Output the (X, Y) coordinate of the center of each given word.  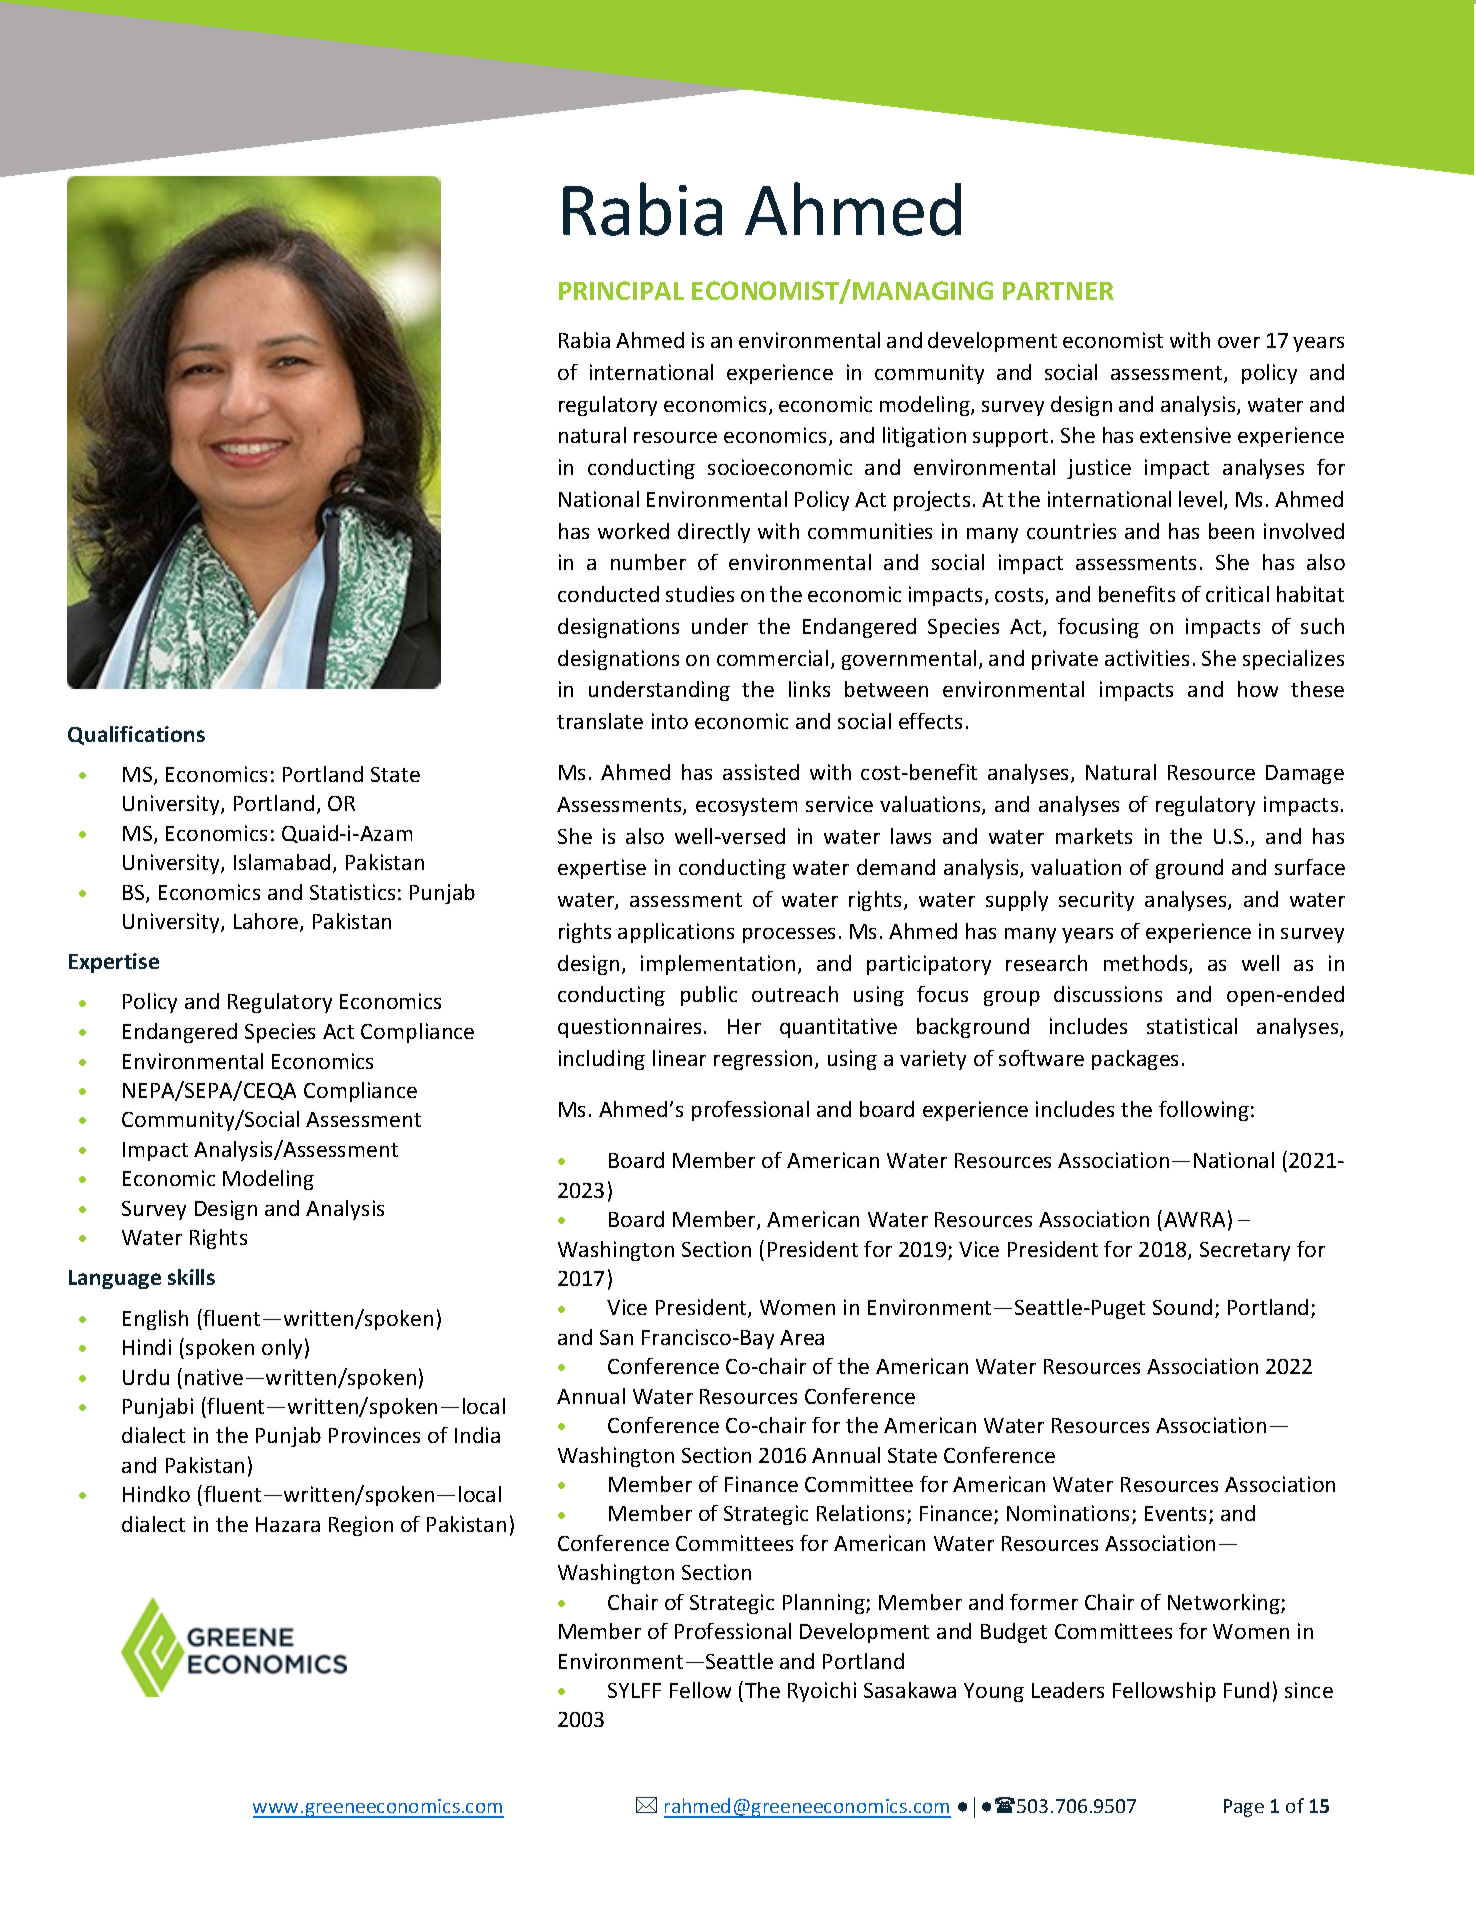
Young (994, 1692)
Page (1244, 1808)
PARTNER (1058, 291)
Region (361, 1526)
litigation (924, 437)
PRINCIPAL (621, 290)
